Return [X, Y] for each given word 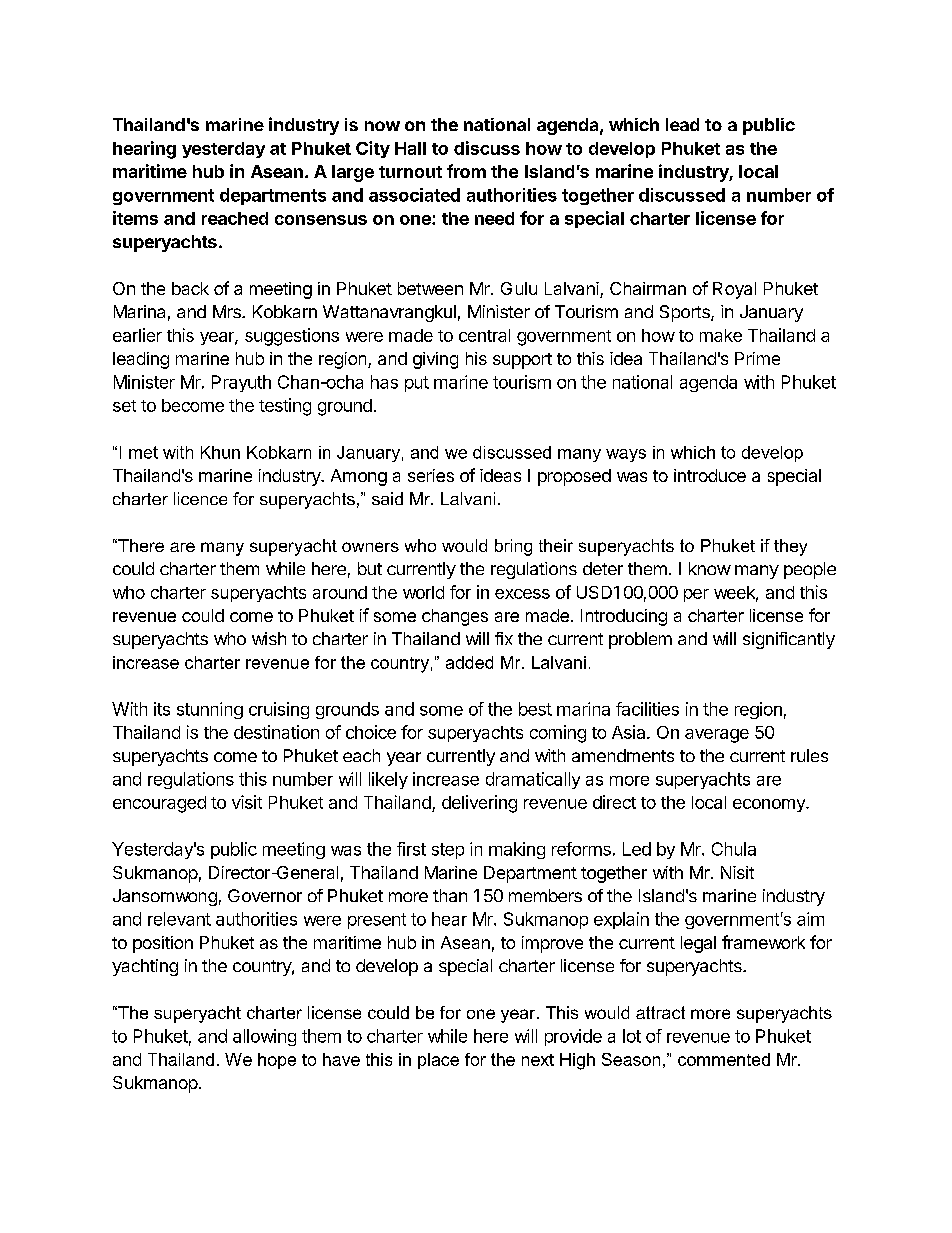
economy [770, 805]
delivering [479, 804]
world [423, 592]
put [417, 384]
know [710, 568]
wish [269, 638]
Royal [734, 290]
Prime [757, 358]
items [135, 218]
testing [285, 407]
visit [247, 802]
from [466, 171]
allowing [264, 1037]
